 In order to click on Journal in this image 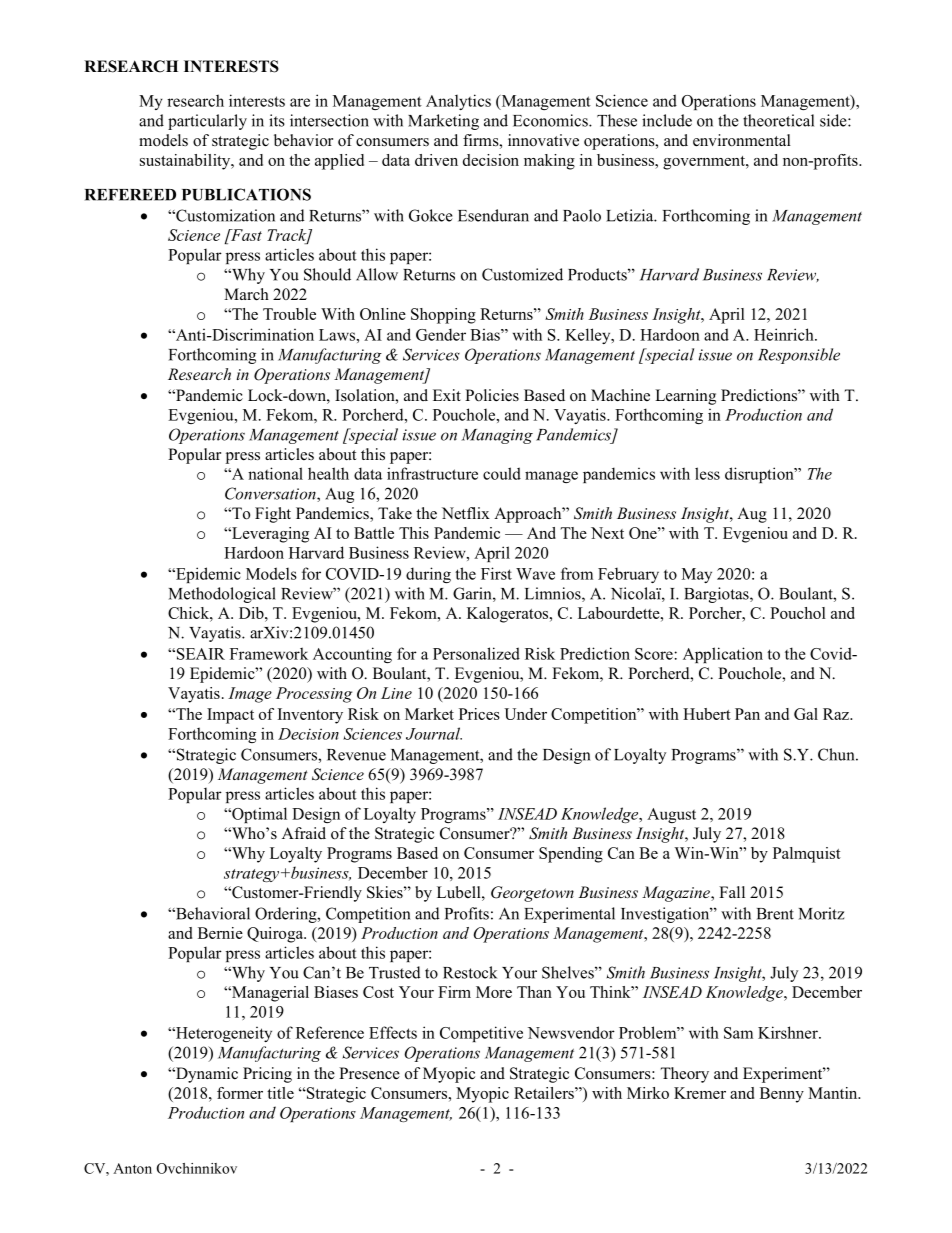, I will do `click(434, 733)`.
